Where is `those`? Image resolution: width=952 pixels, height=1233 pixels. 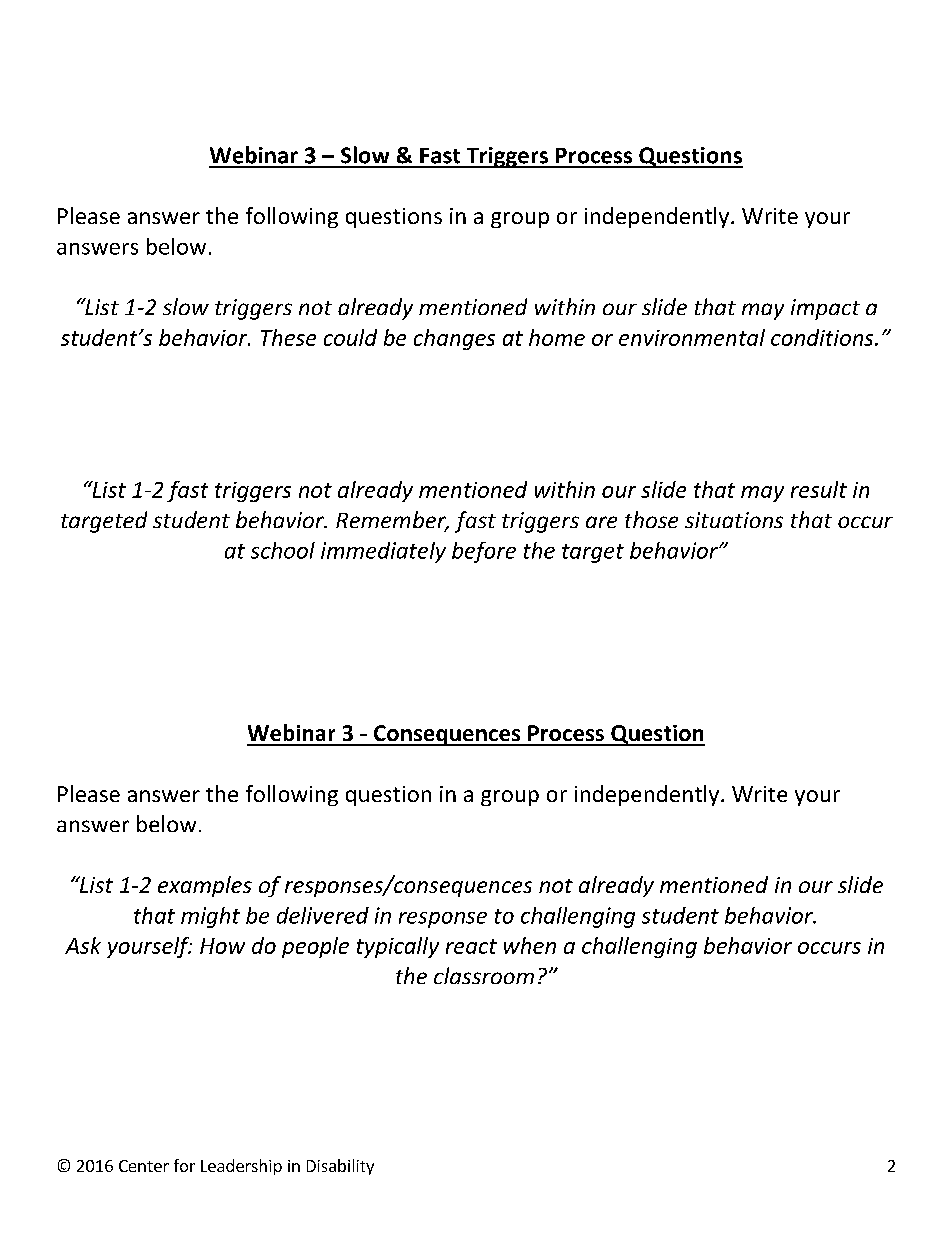
those is located at coordinates (651, 519).
